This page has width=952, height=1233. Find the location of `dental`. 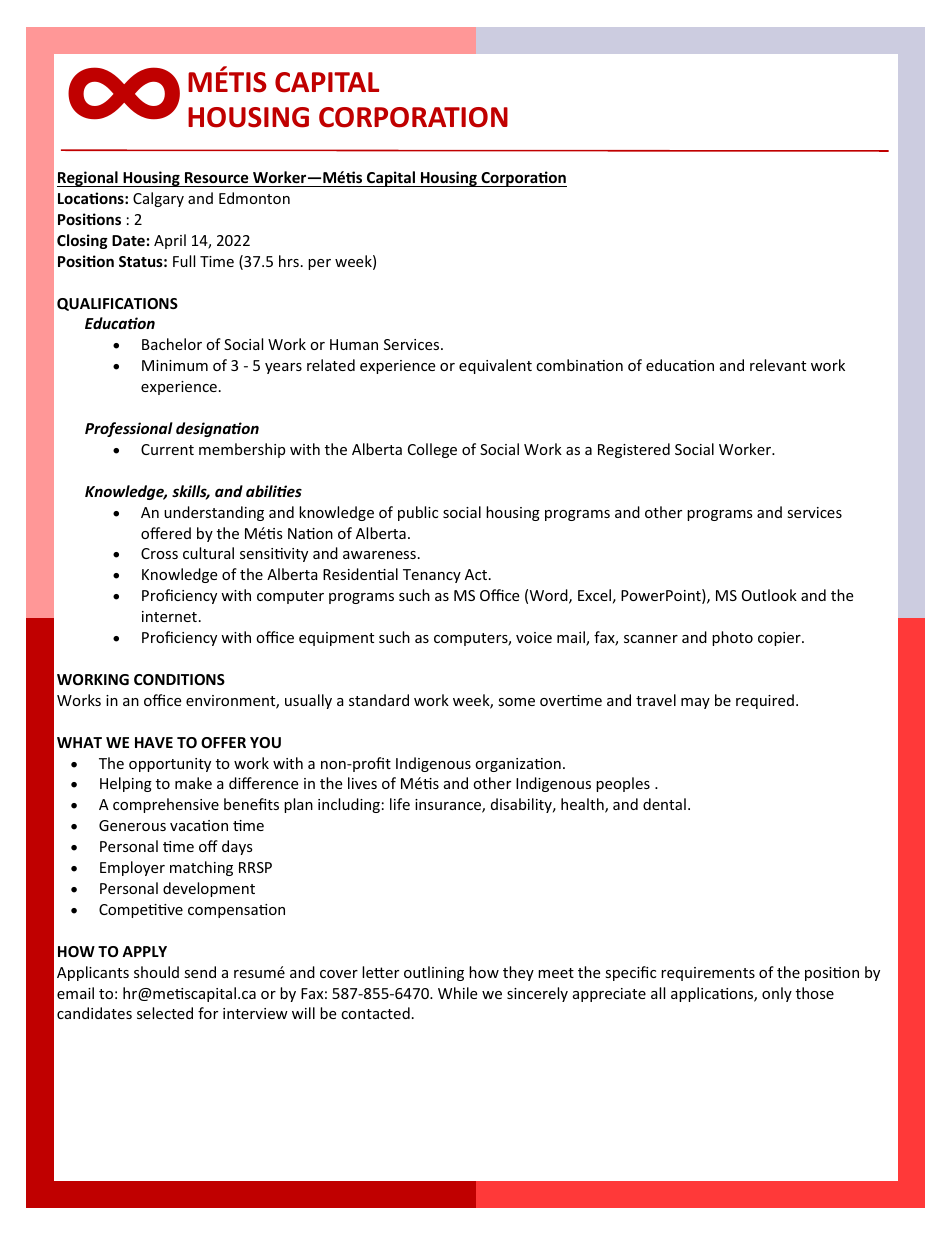

dental is located at coordinates (664, 804).
